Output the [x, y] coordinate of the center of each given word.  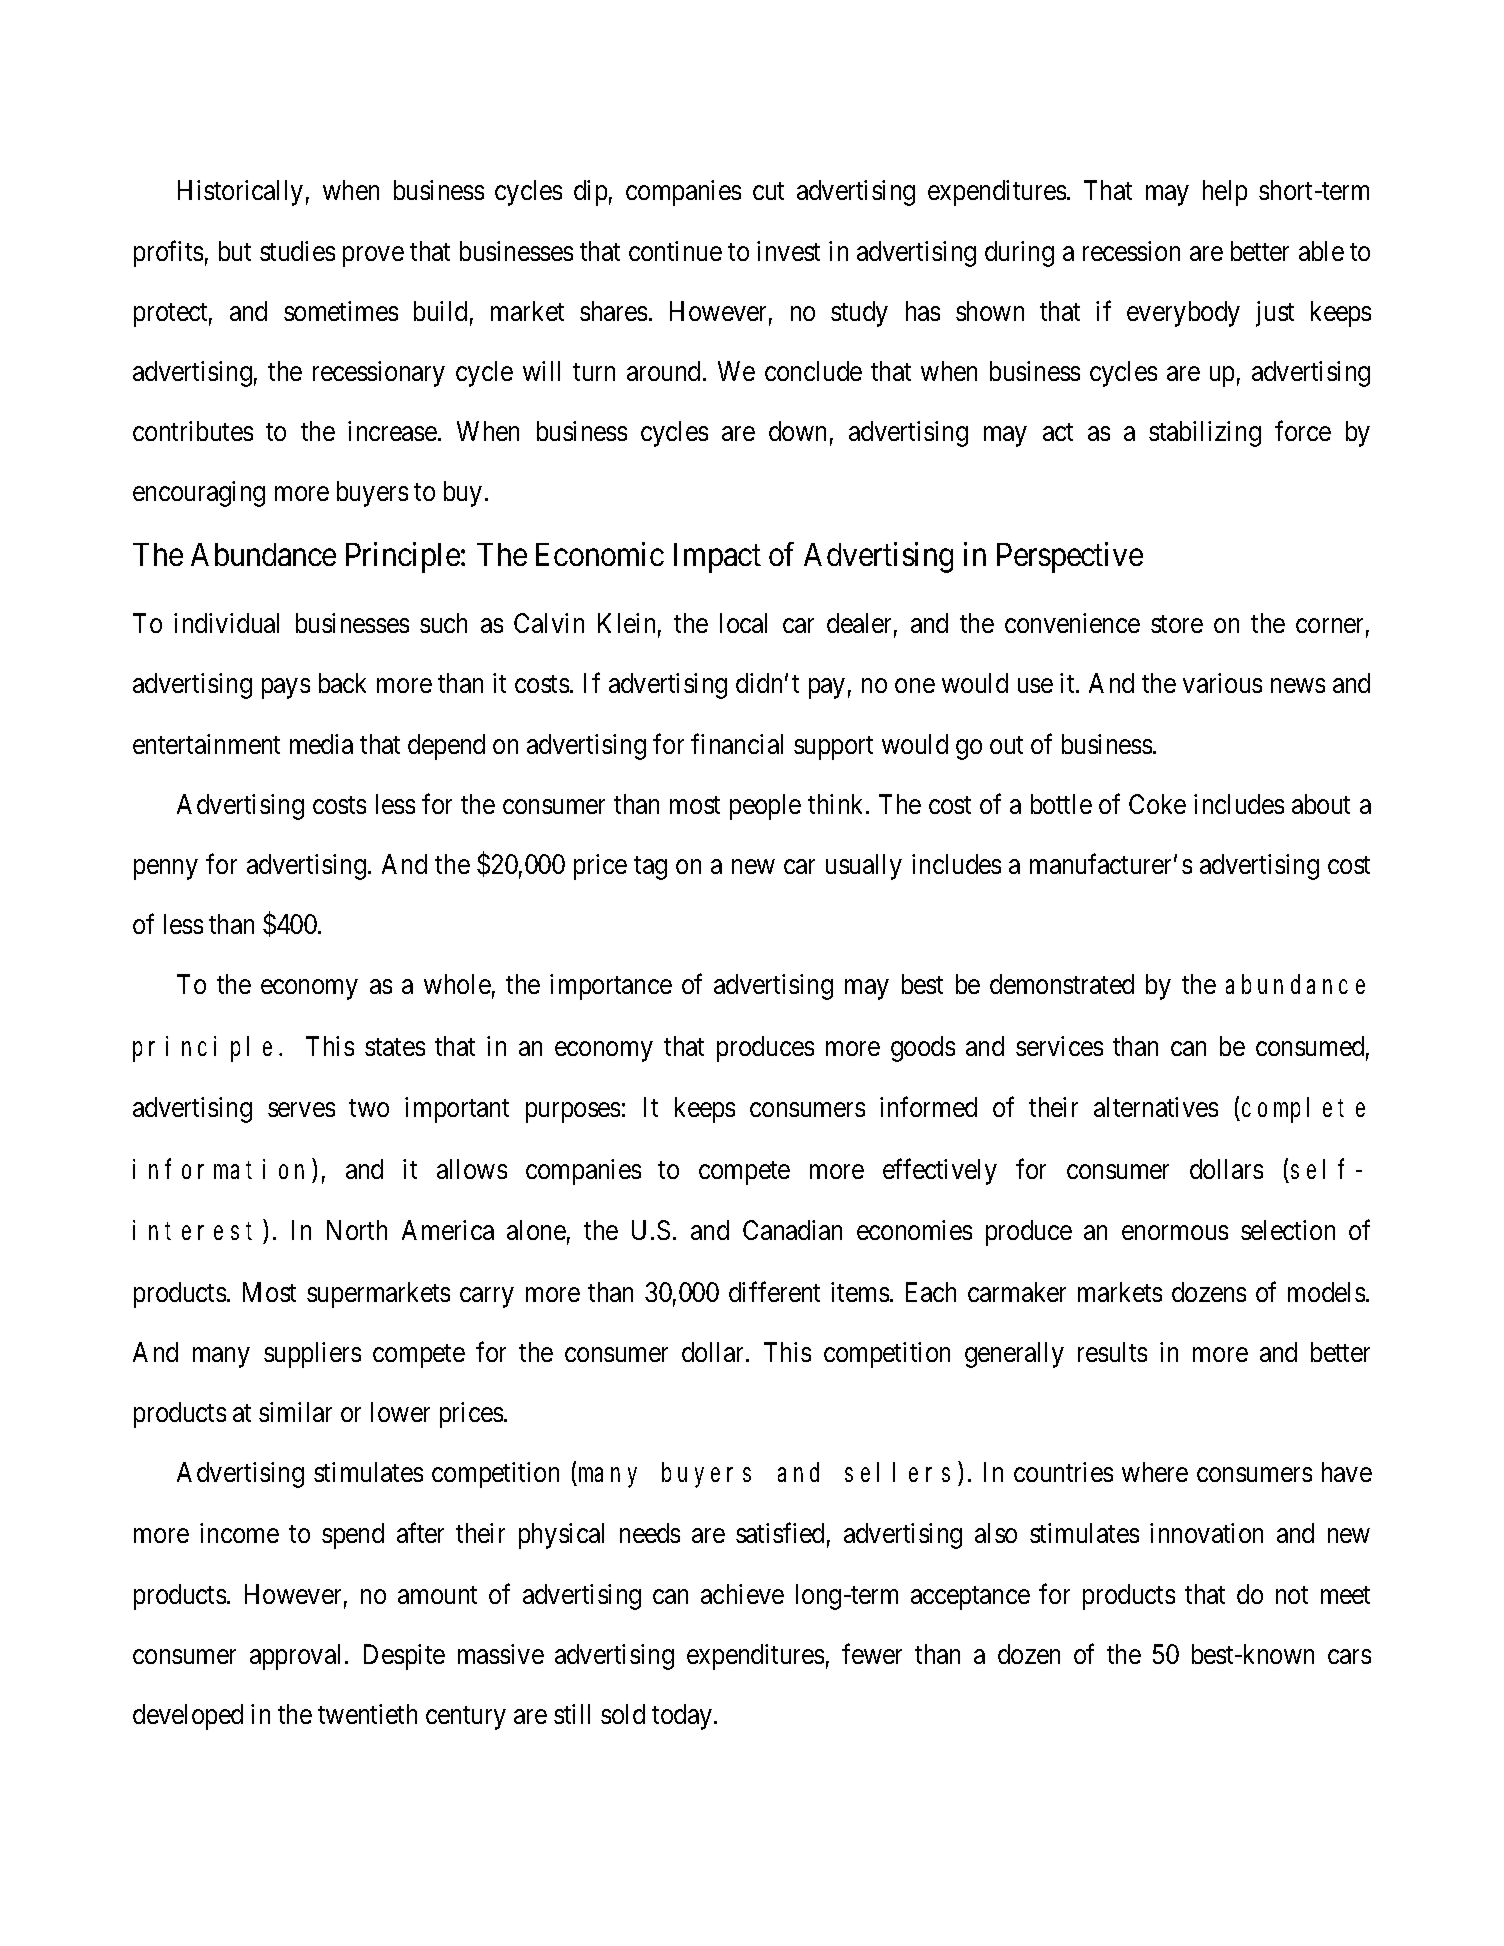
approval [298, 1657]
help [1225, 193]
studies [297, 251]
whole [457, 984]
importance [611, 987]
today [683, 1717]
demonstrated [1062, 984]
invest [788, 251]
